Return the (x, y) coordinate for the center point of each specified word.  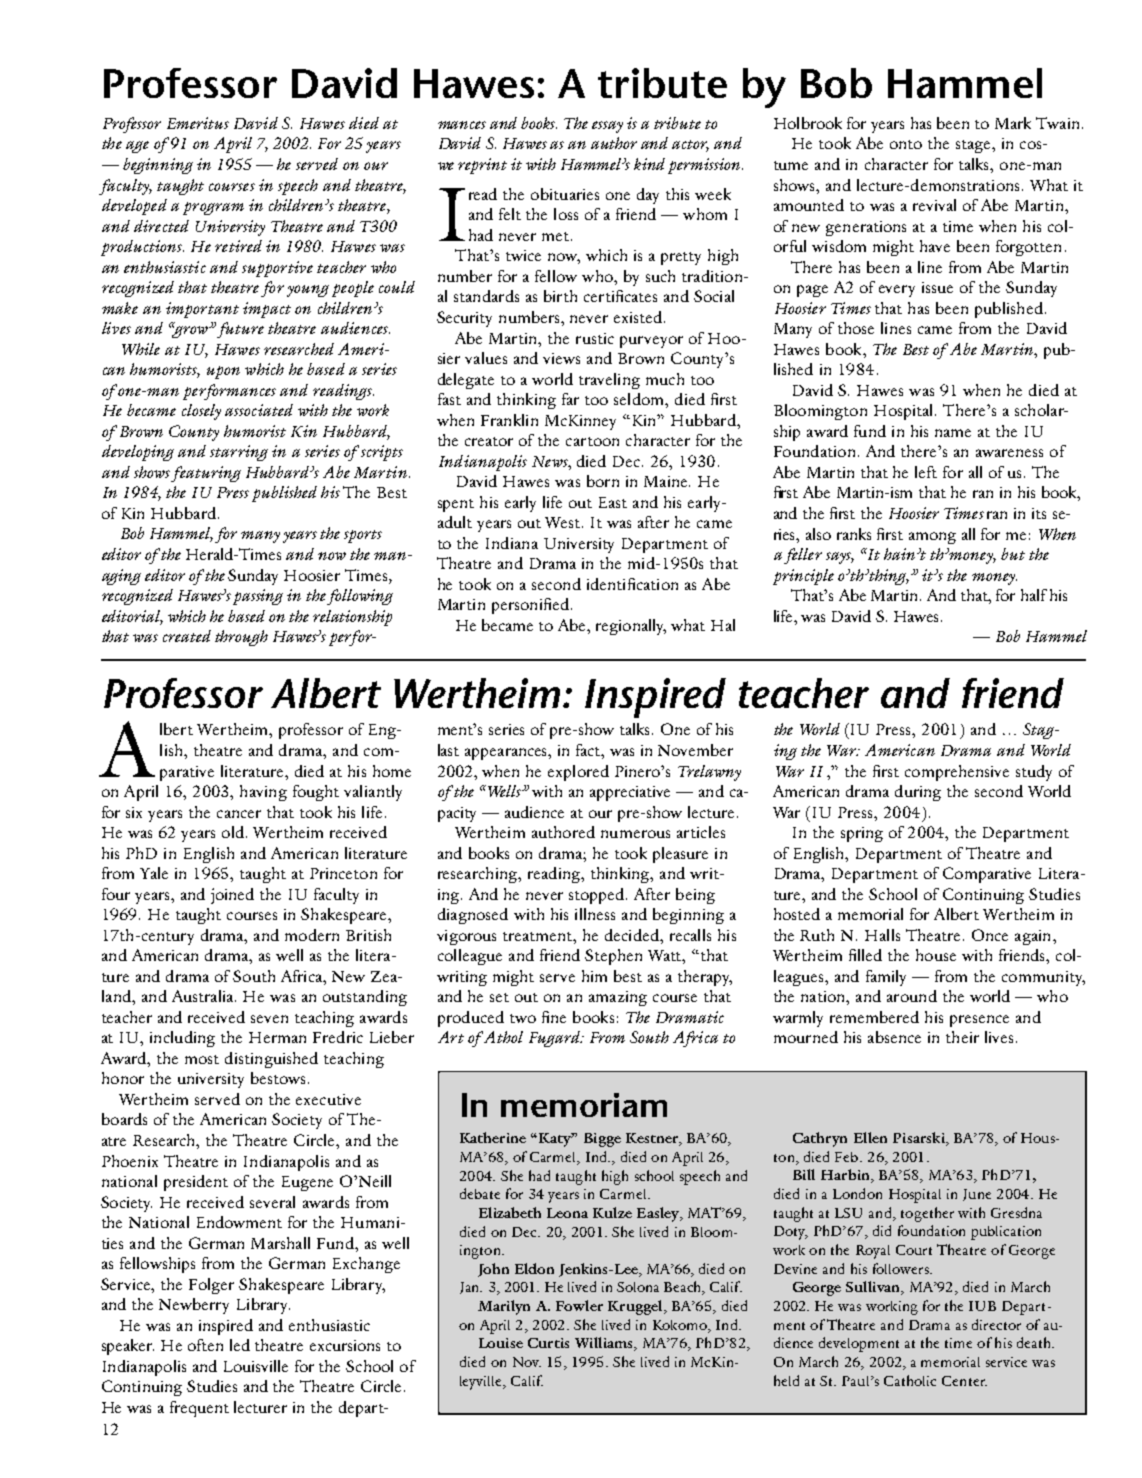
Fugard (555, 1039)
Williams (605, 1344)
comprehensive (957, 773)
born (603, 481)
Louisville (256, 1366)
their (962, 1037)
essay (607, 127)
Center (964, 1381)
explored (578, 773)
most (202, 1059)
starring (239, 453)
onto (906, 144)
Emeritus (198, 123)
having (263, 793)
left (926, 472)
